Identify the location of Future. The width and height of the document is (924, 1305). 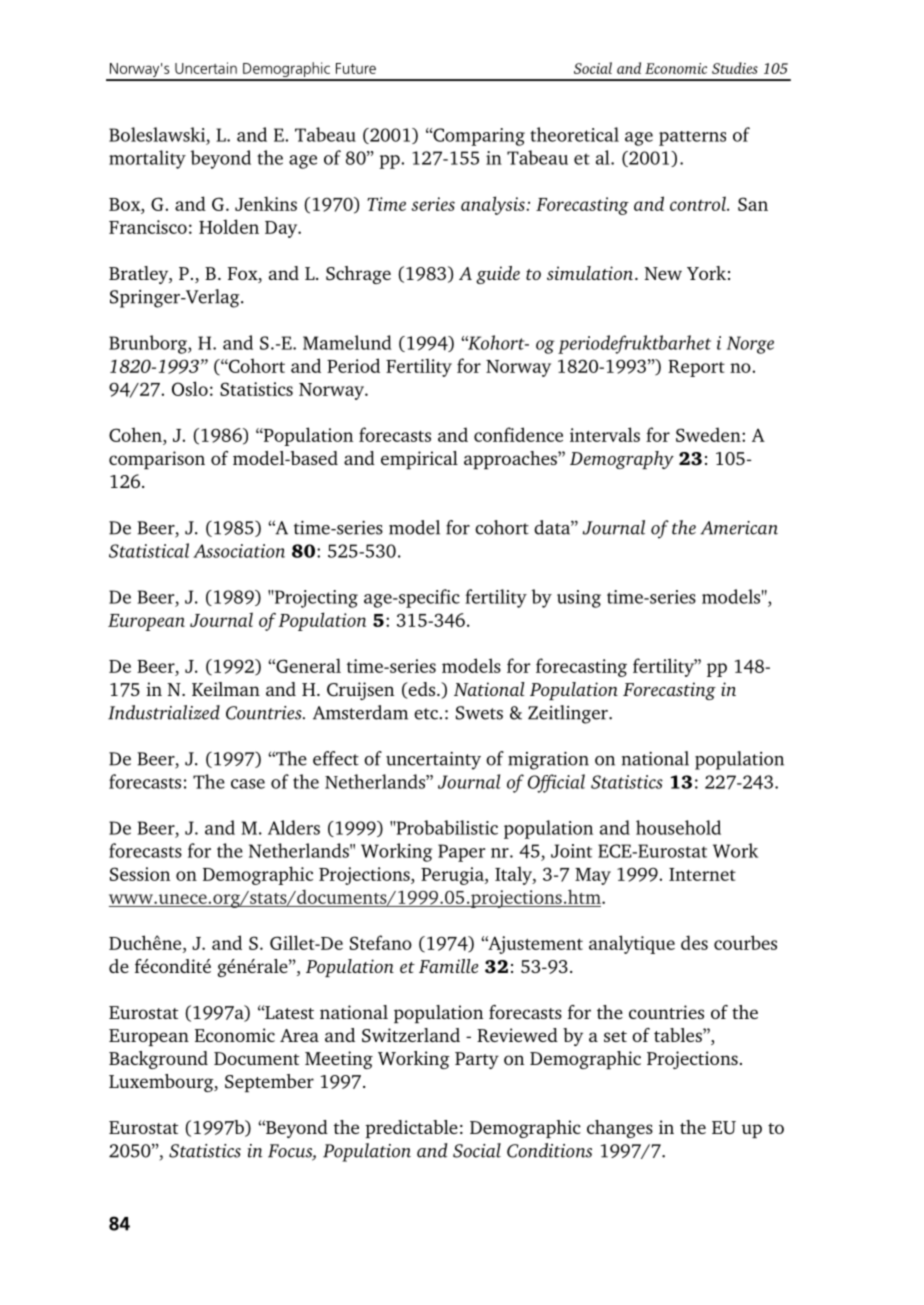
(356, 68).
